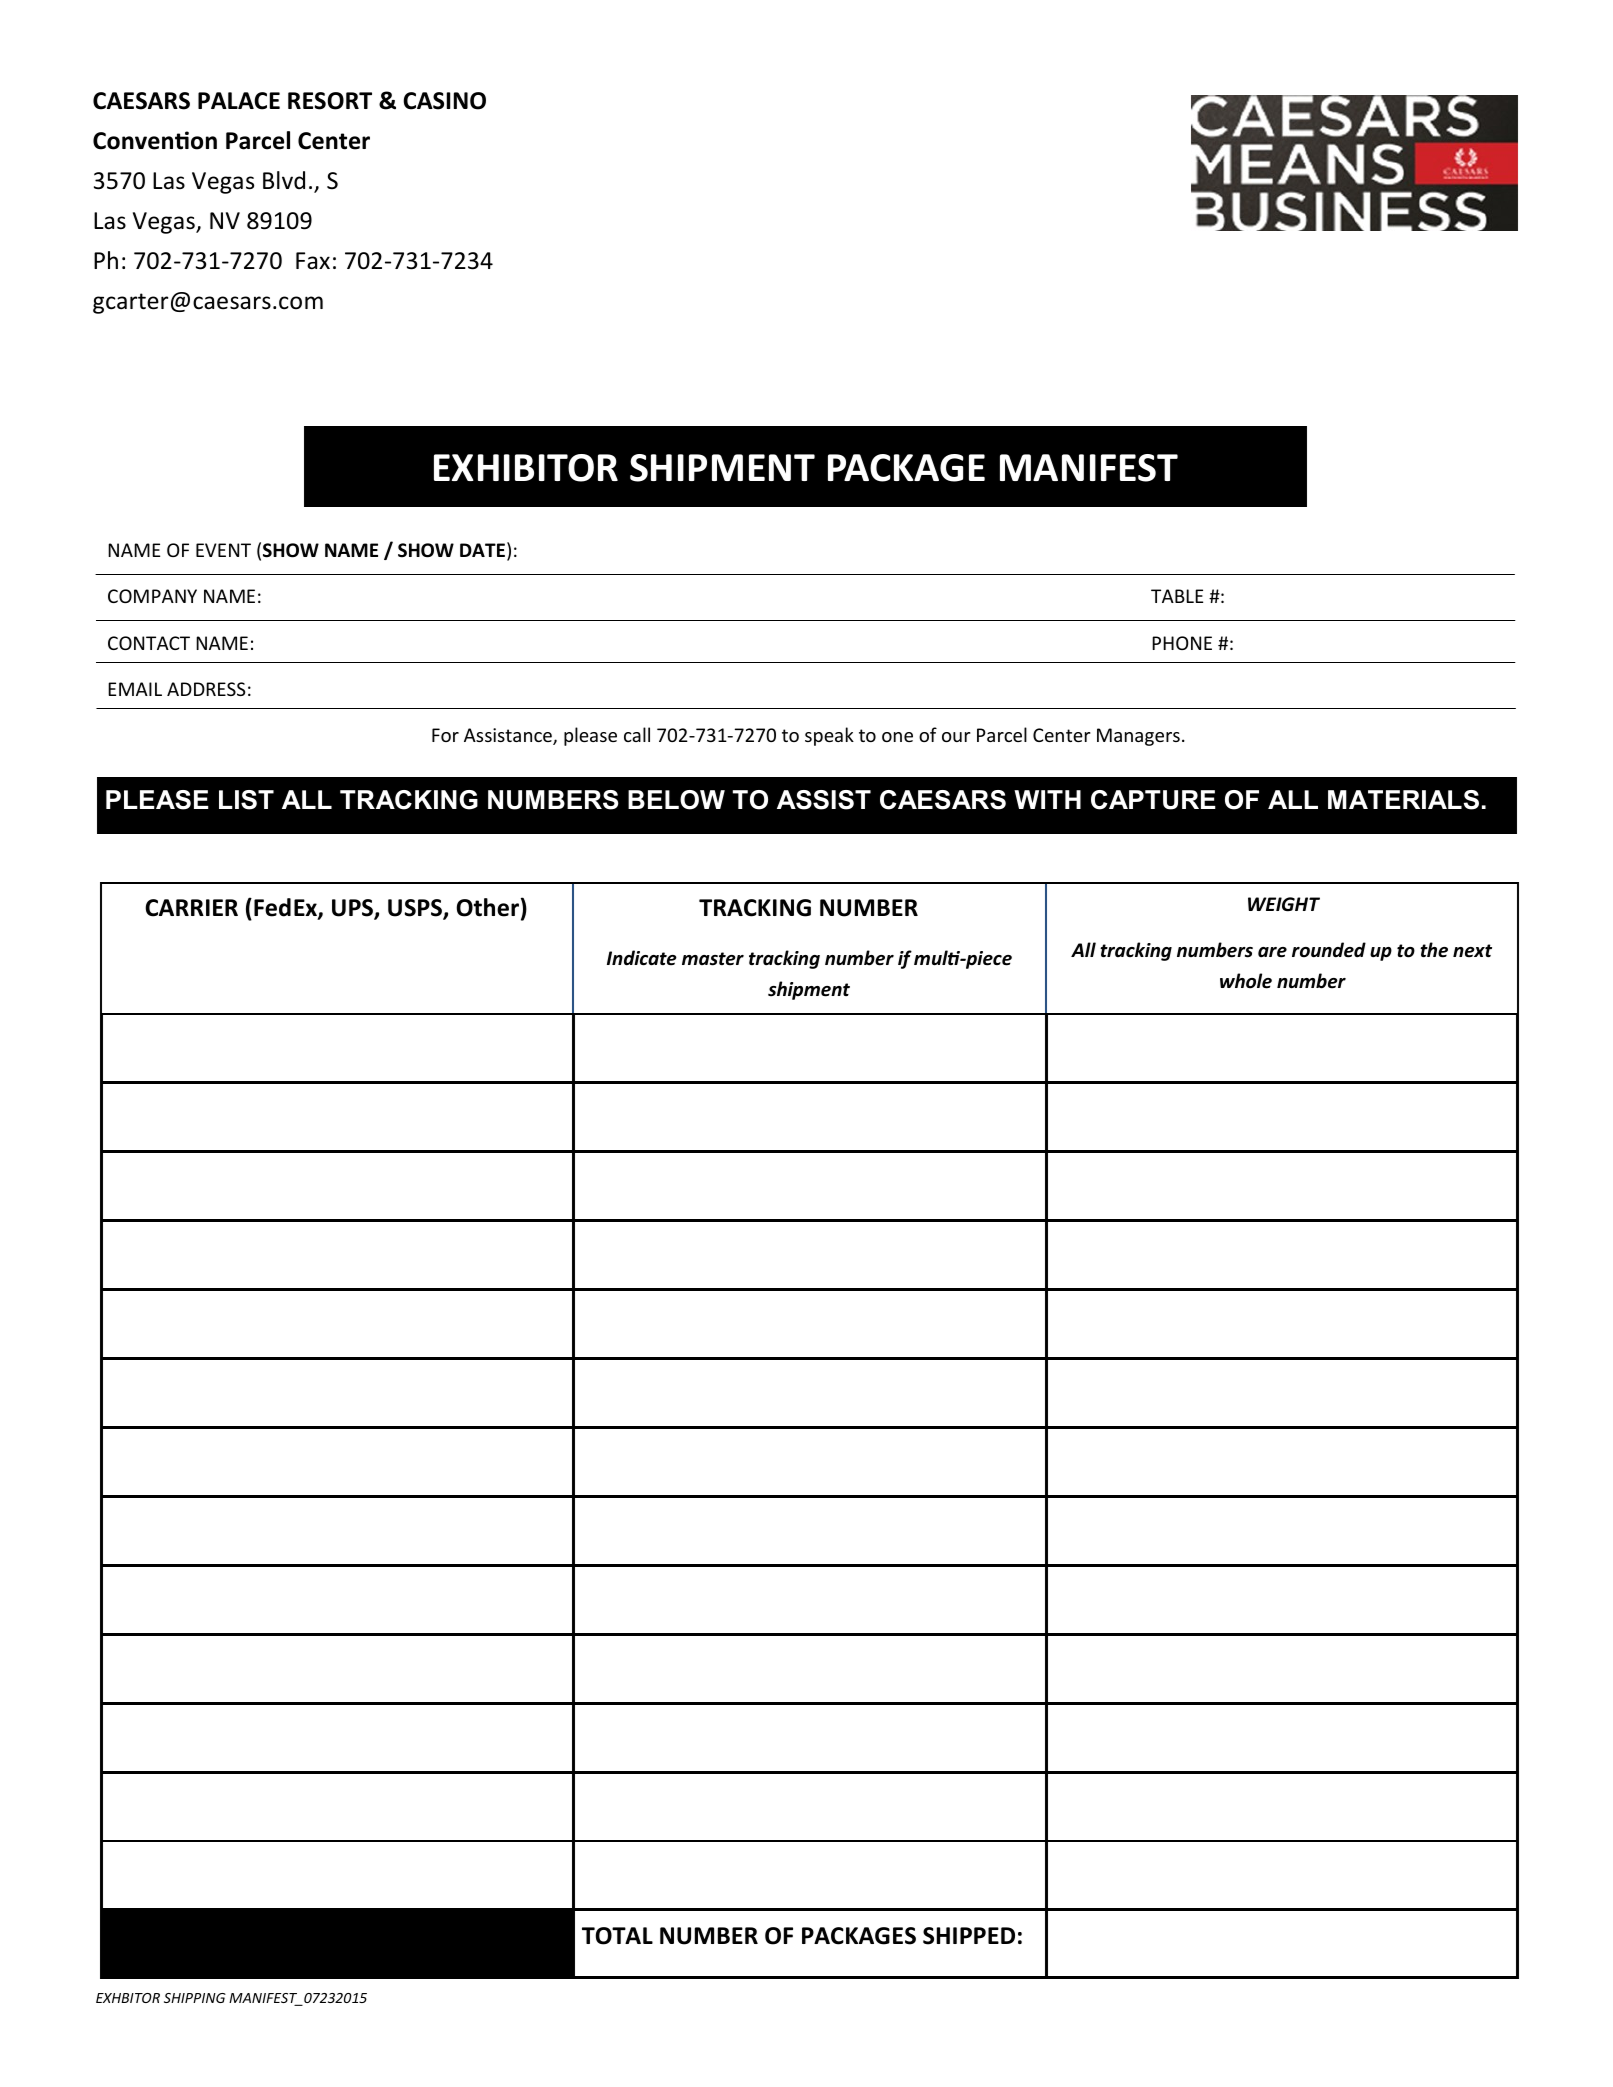  Describe the element at coordinates (1177, 596) in the screenshot. I see `TABLE` at that location.
